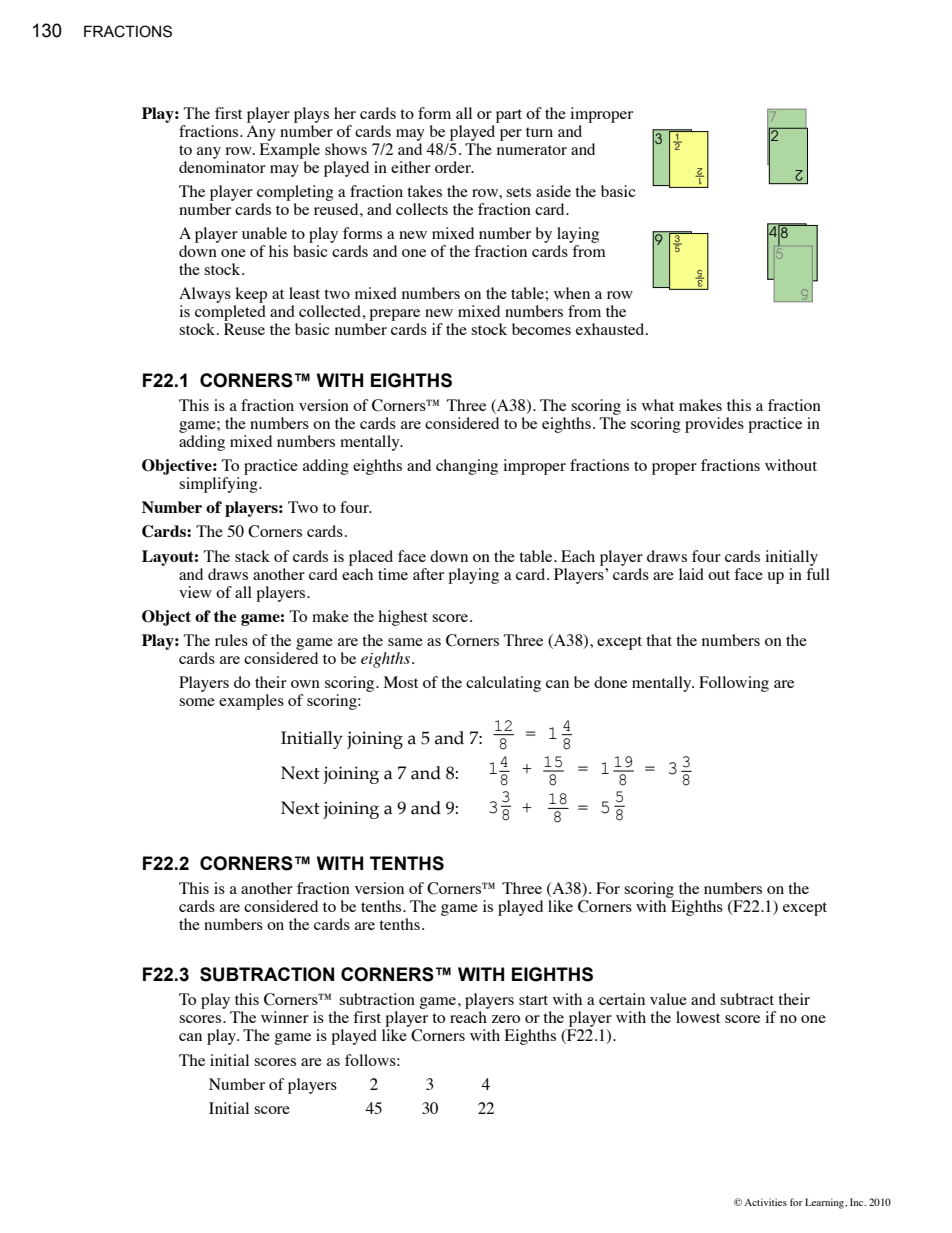 The width and height of the image is (952, 1233). I want to click on aside, so click(553, 191).
